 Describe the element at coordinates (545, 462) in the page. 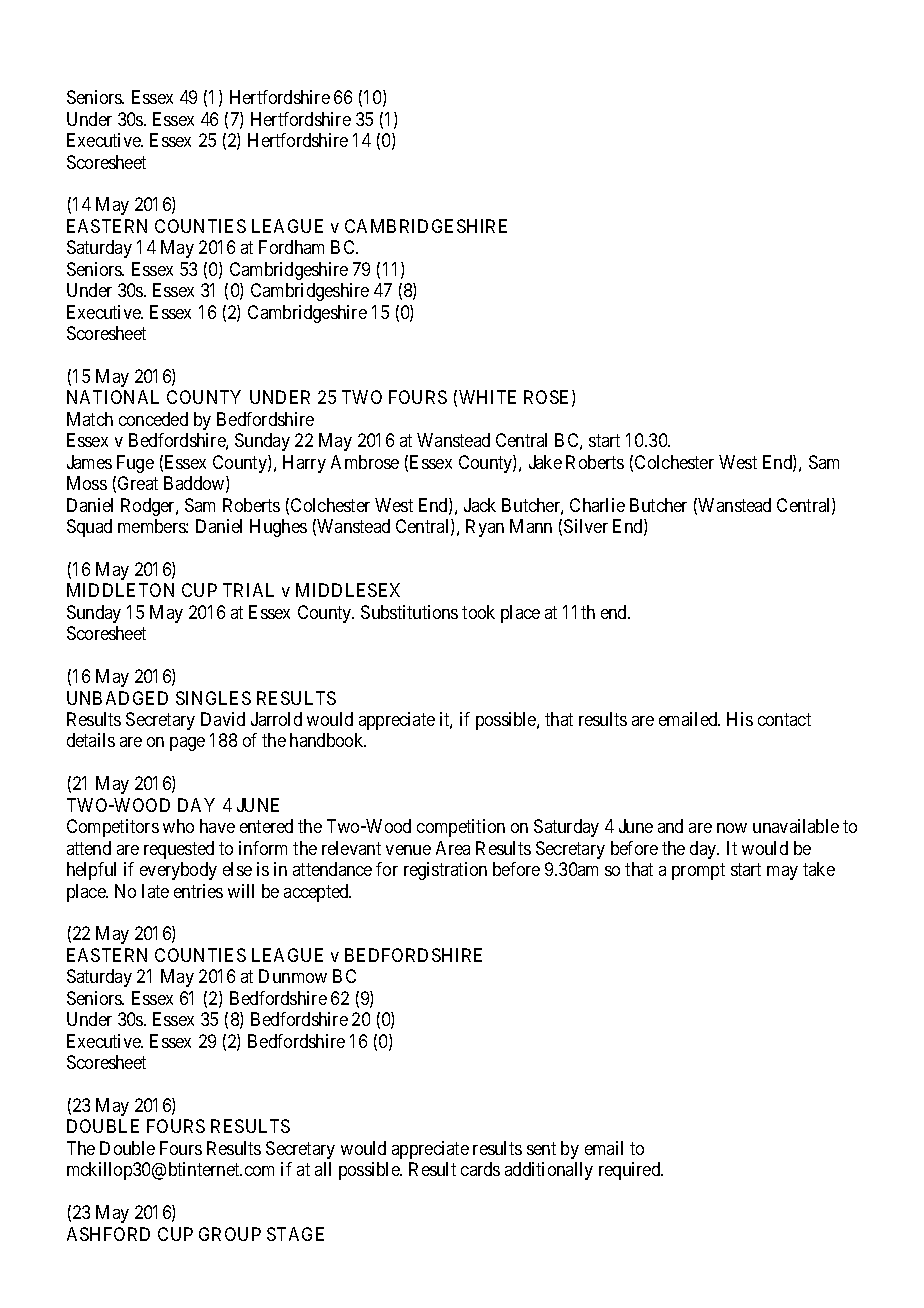

I see `Jake` at that location.
